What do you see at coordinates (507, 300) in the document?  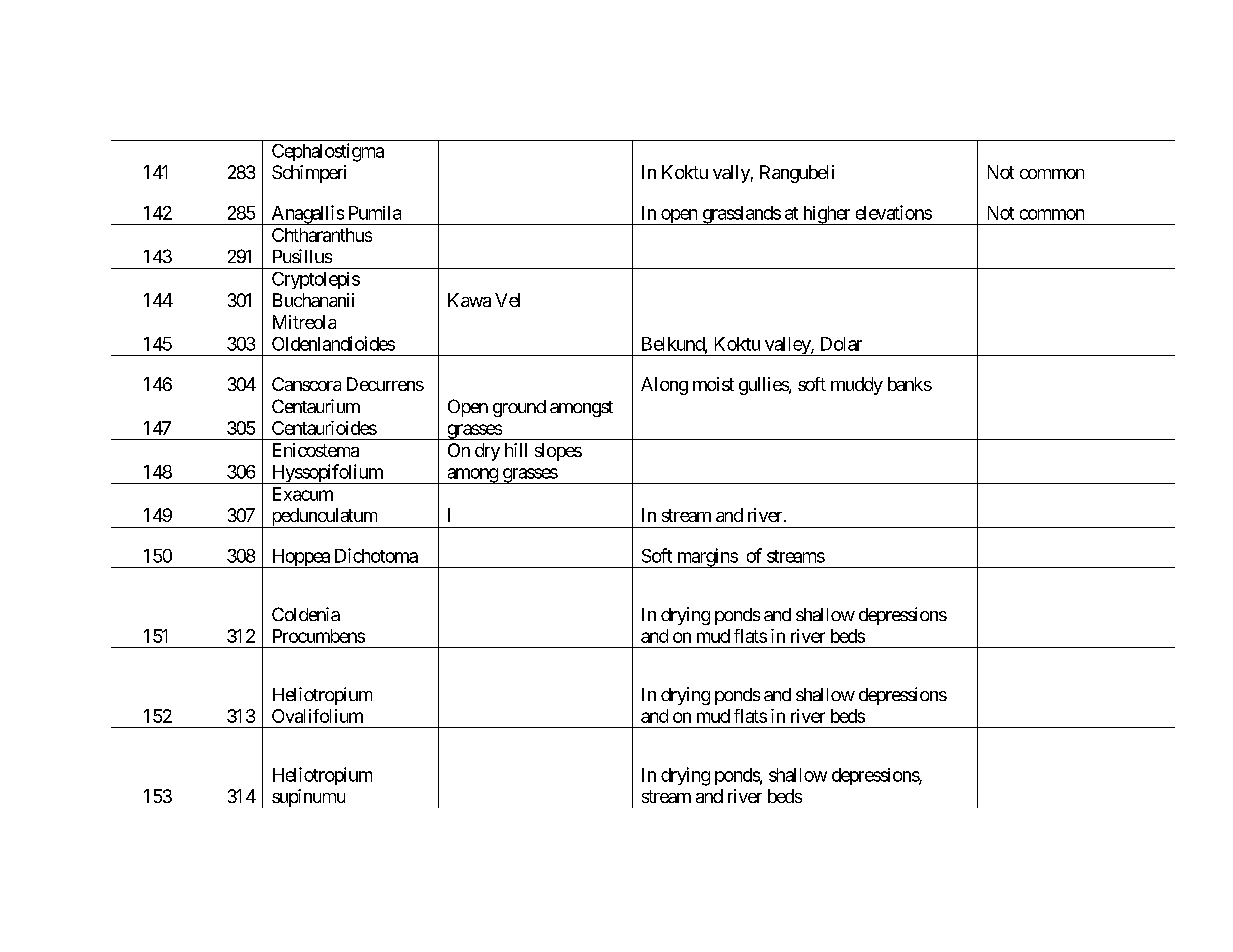 I see `Vel` at bounding box center [507, 300].
